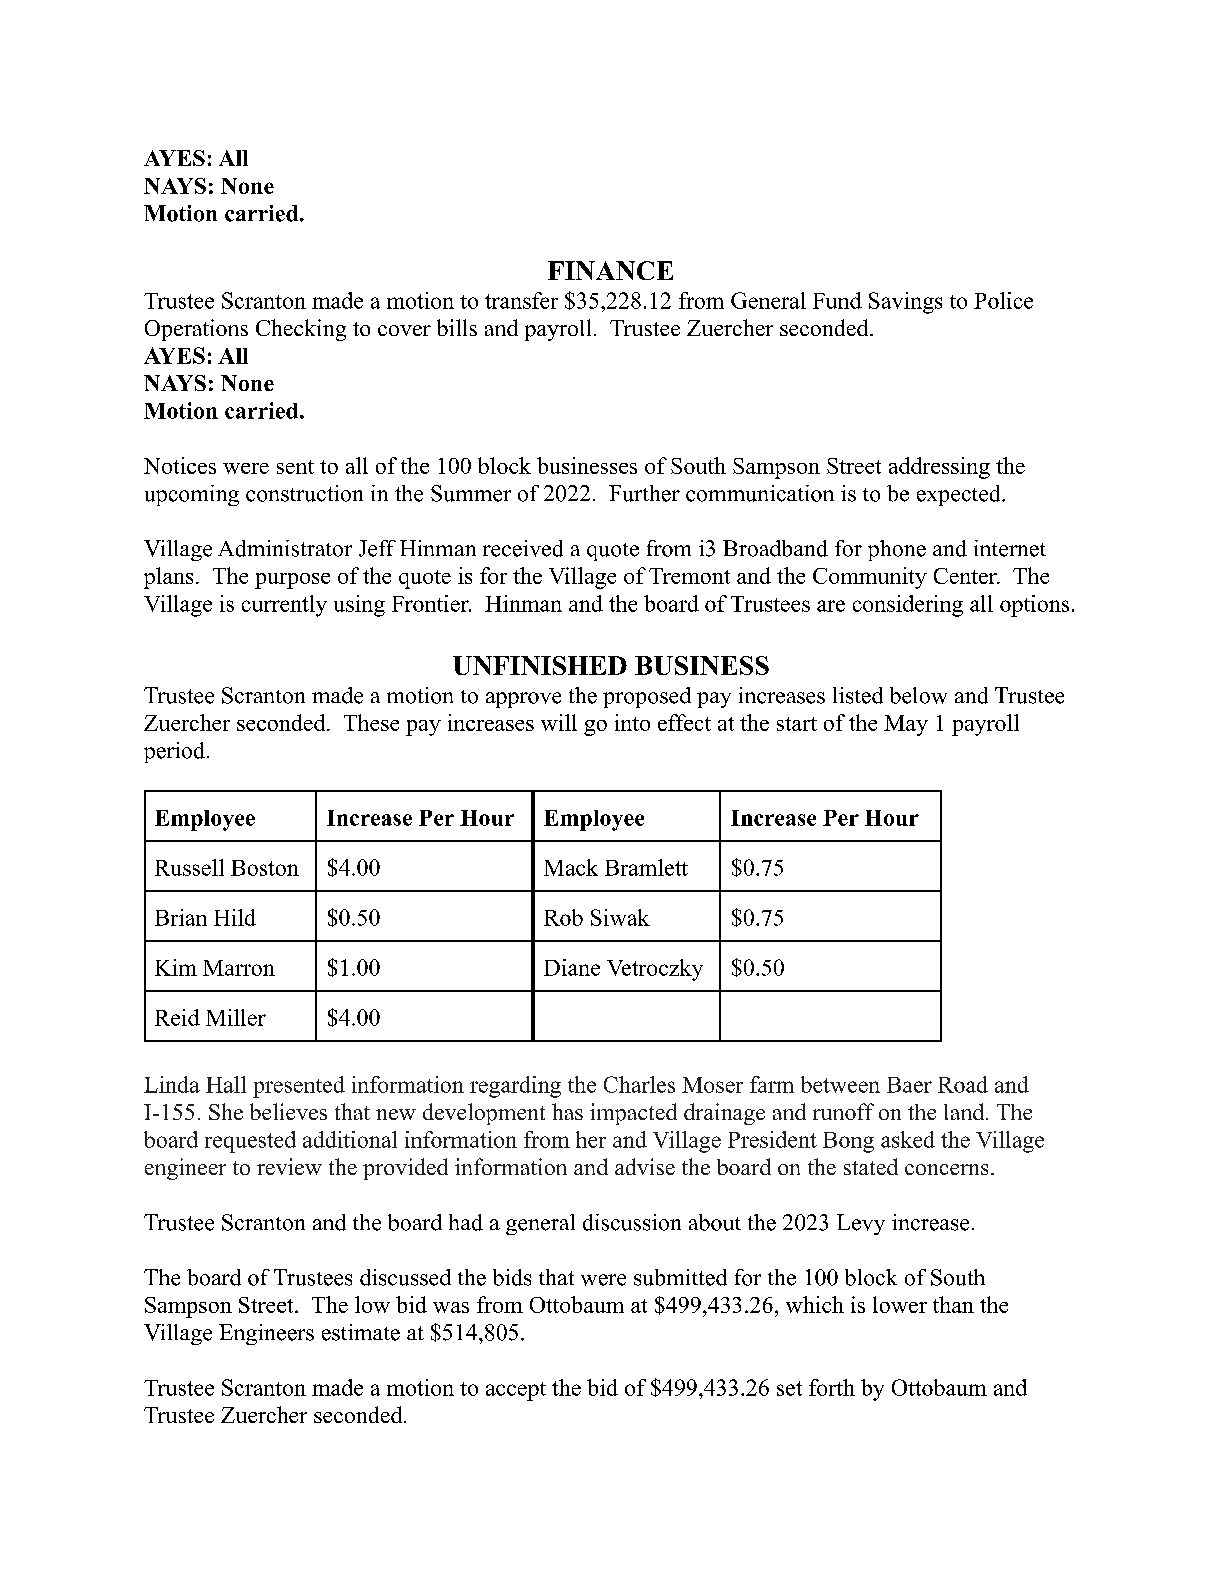  What do you see at coordinates (301, 330) in the screenshot?
I see `Checking` at bounding box center [301, 330].
